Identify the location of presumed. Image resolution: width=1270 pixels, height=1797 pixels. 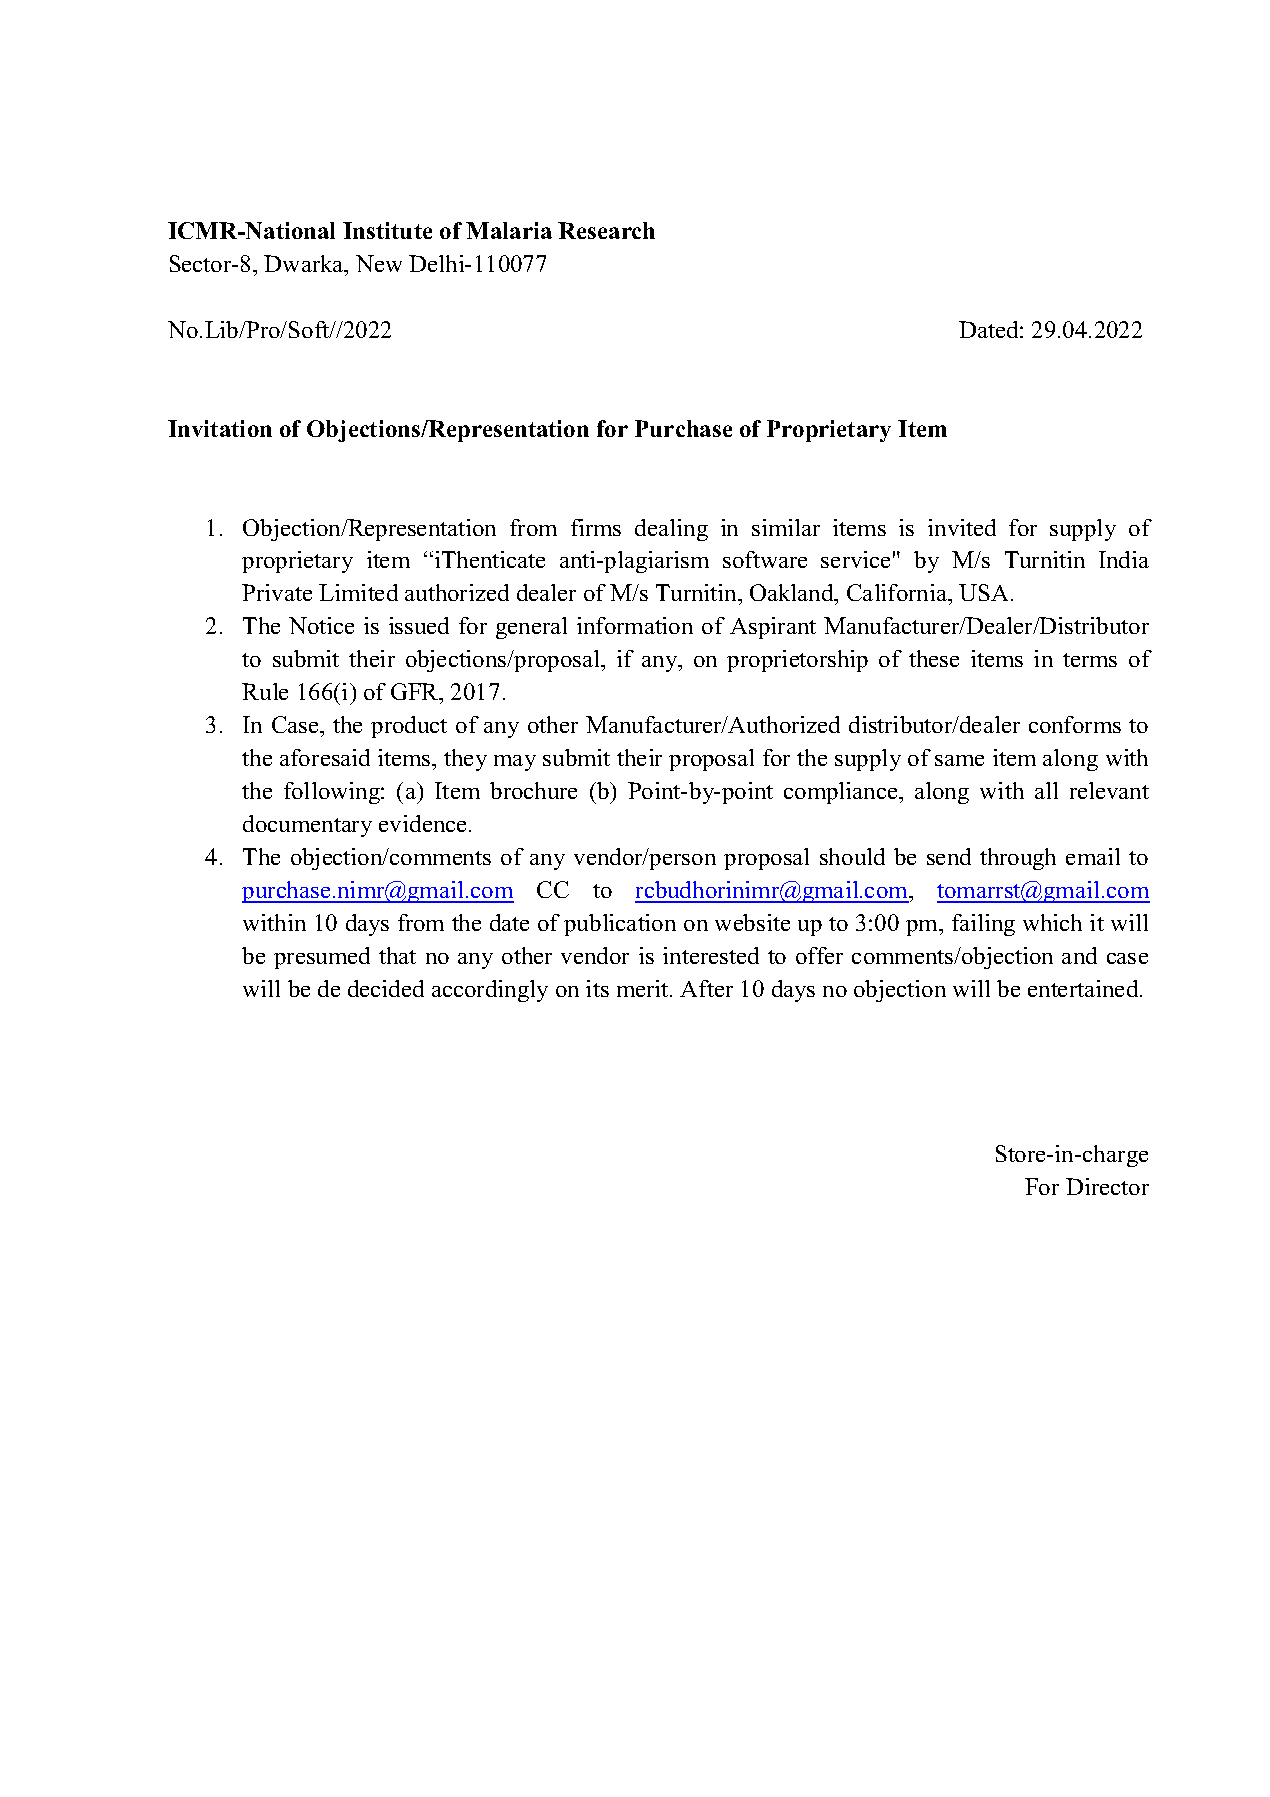
(322, 958).
